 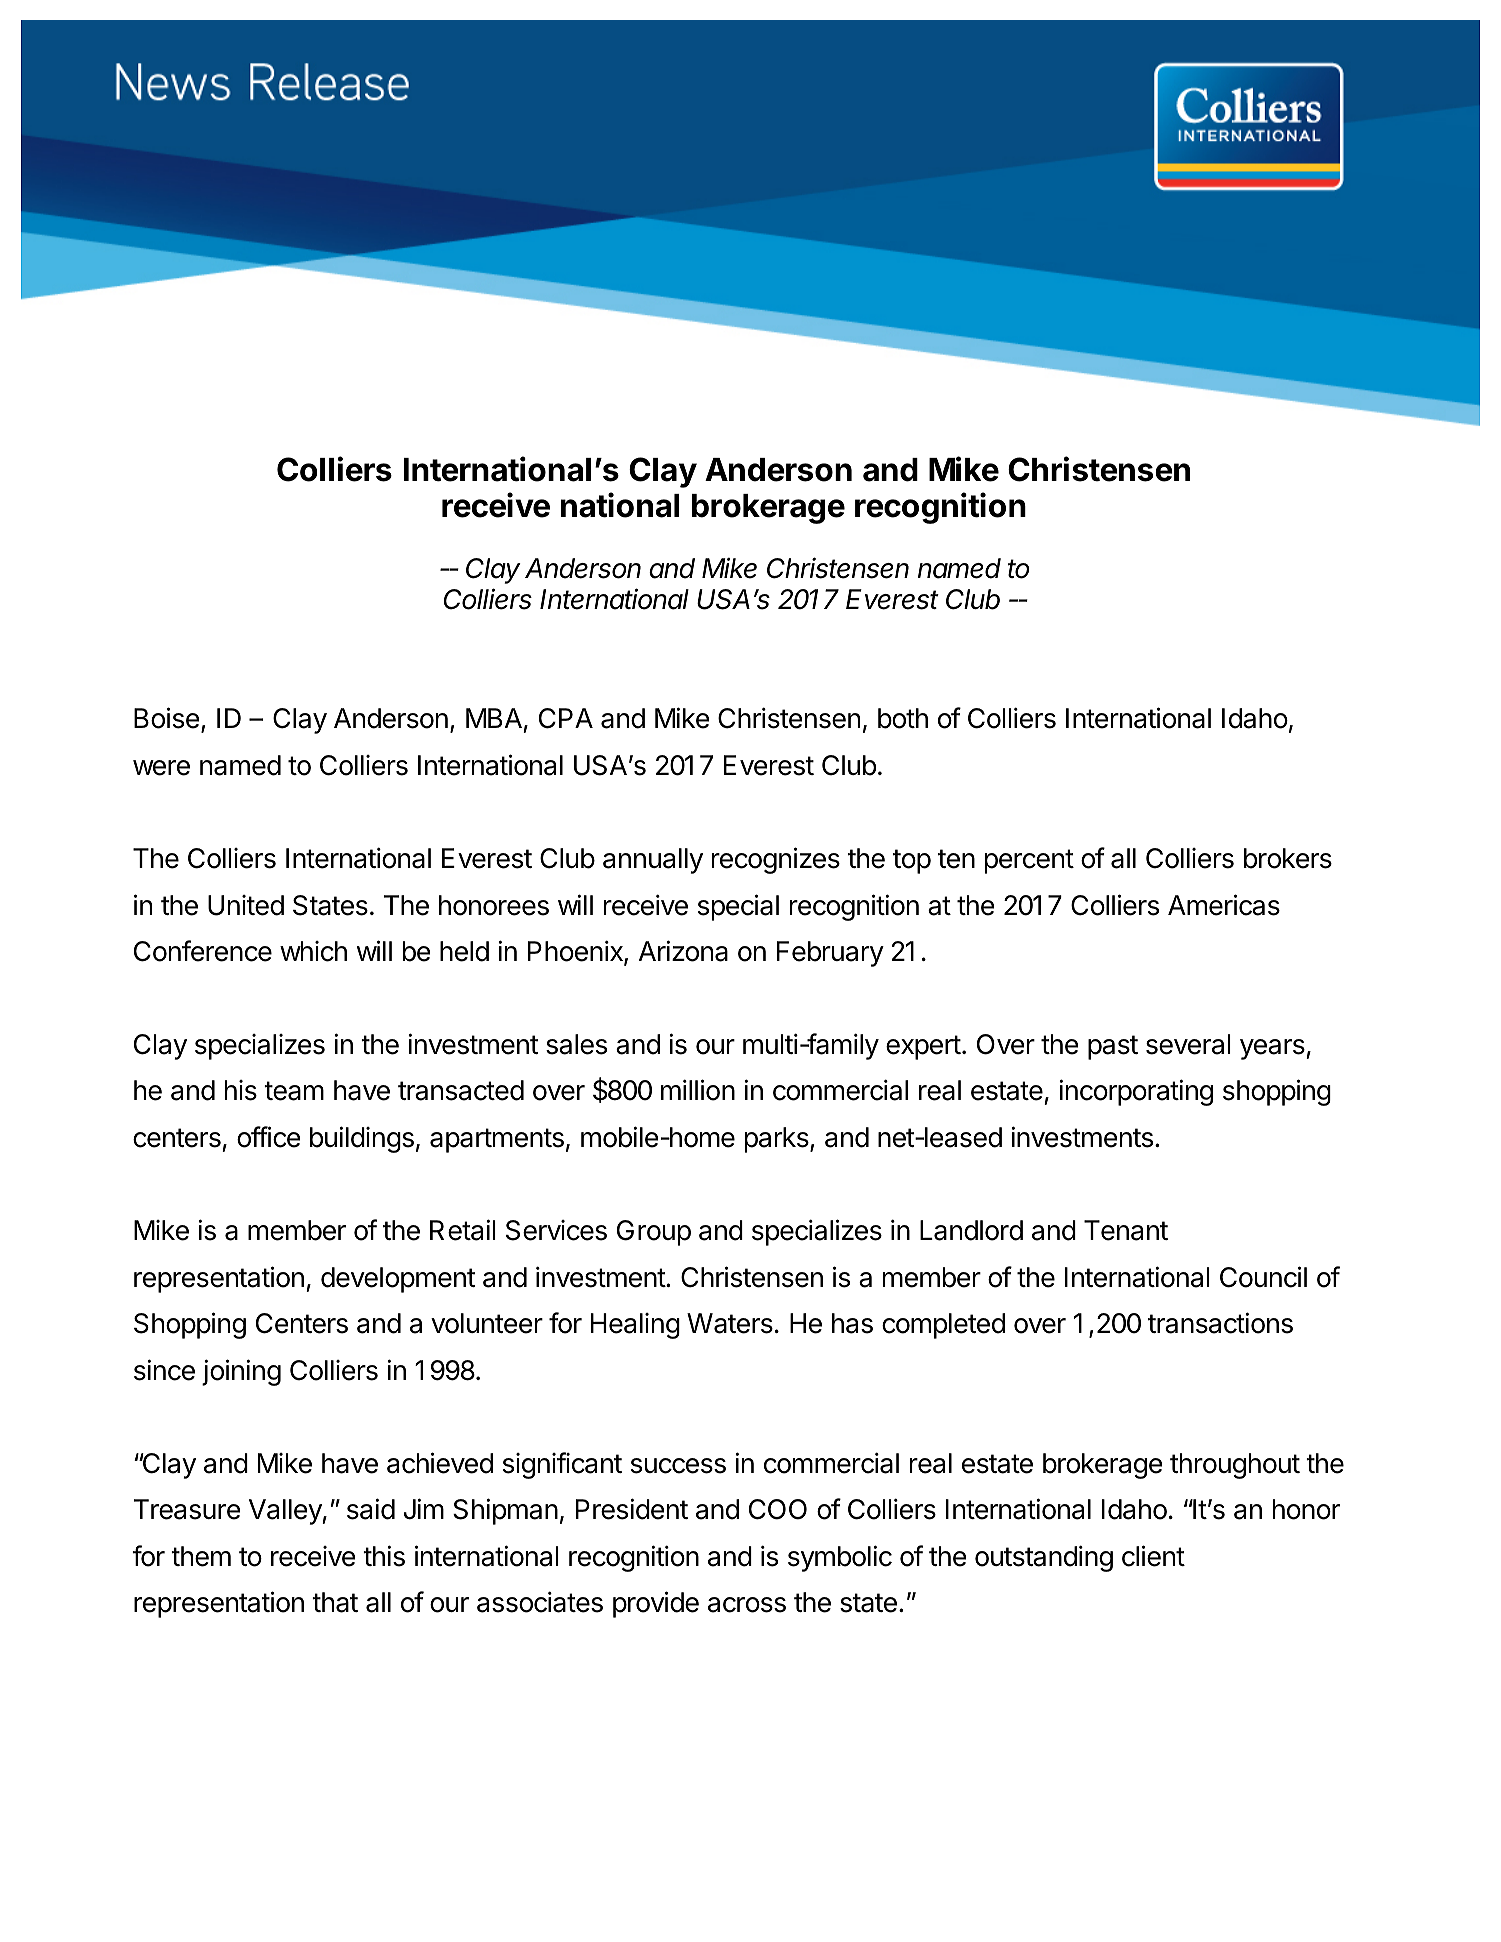 I want to click on Waters, so click(x=730, y=1323).
